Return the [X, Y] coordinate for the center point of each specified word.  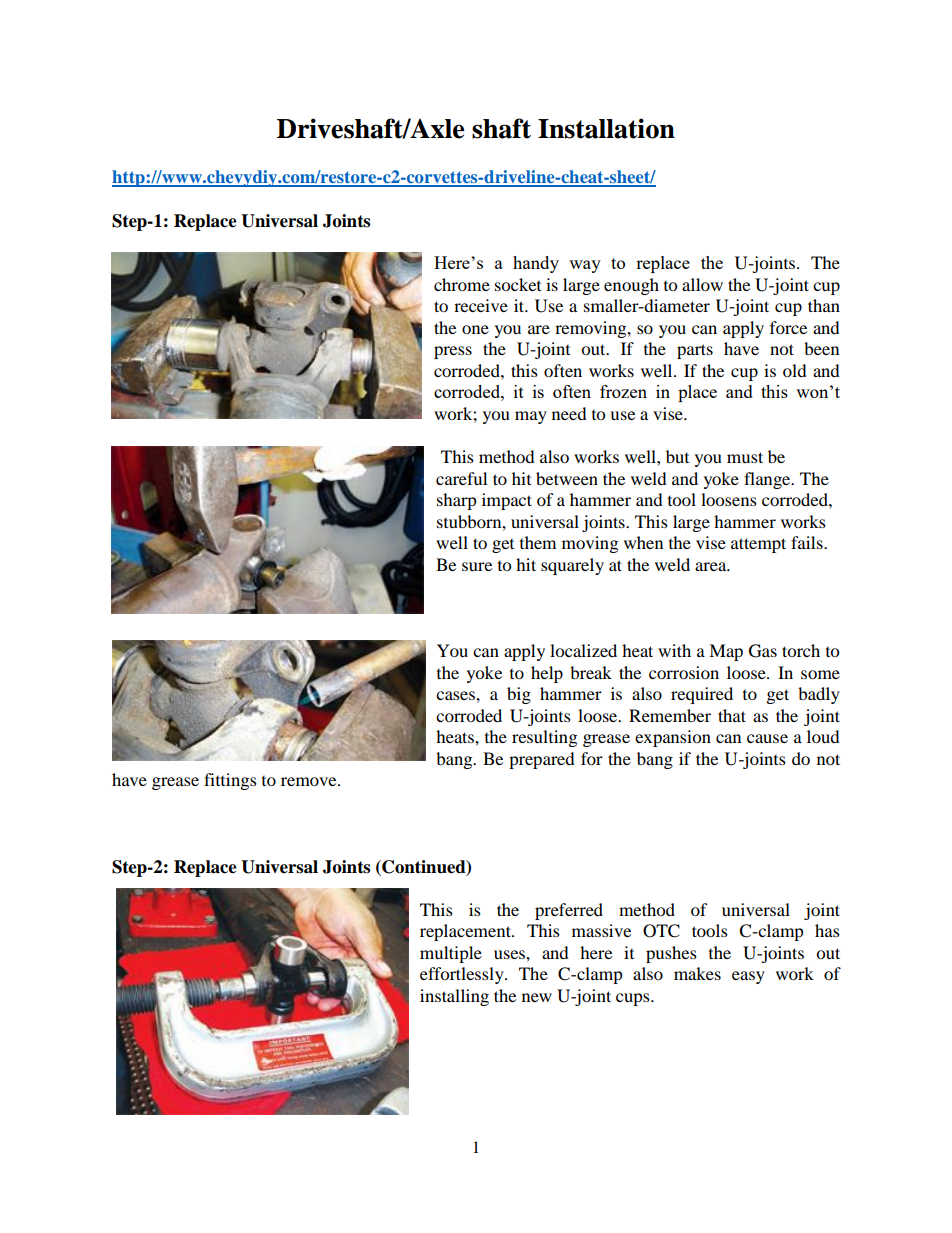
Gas [763, 651]
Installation [606, 128]
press [453, 352]
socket [518, 284]
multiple [451, 954]
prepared [542, 760]
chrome [462, 284]
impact [507, 501]
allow [702, 284]
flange [768, 480]
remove [310, 781]
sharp [457, 501]
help [547, 674]
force [788, 327]
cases [456, 695]
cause [767, 738]
